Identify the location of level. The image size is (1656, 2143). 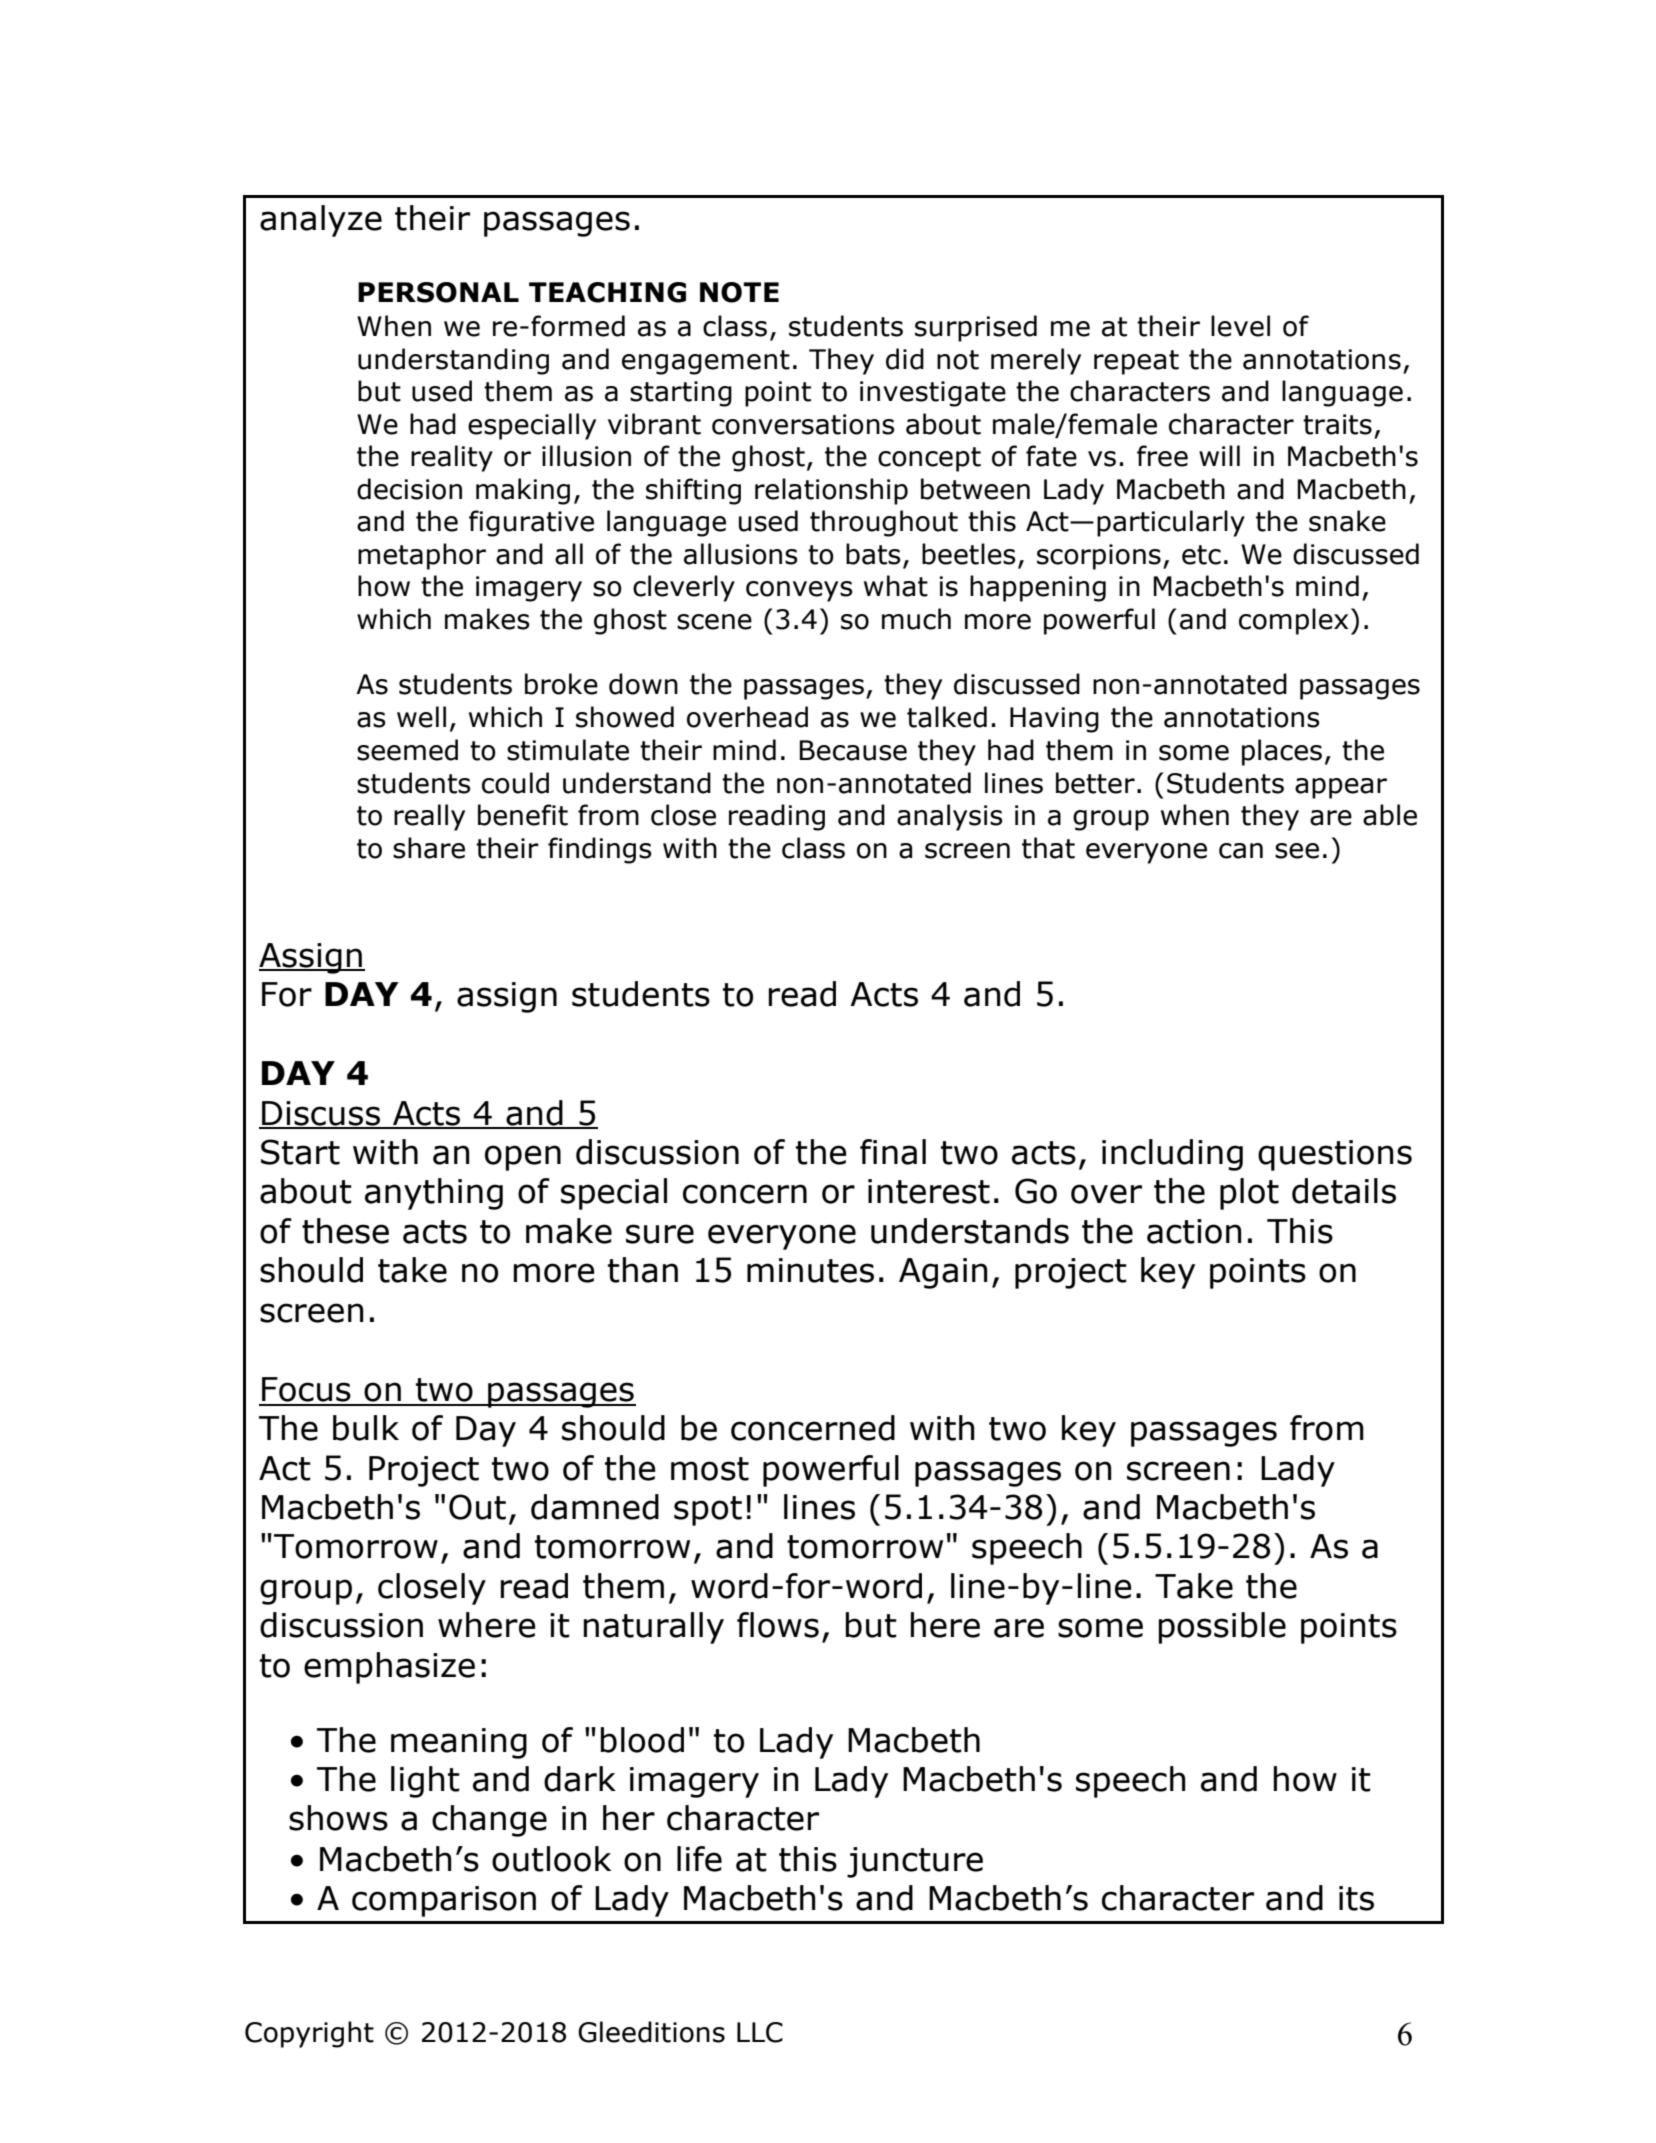
(1240, 326).
